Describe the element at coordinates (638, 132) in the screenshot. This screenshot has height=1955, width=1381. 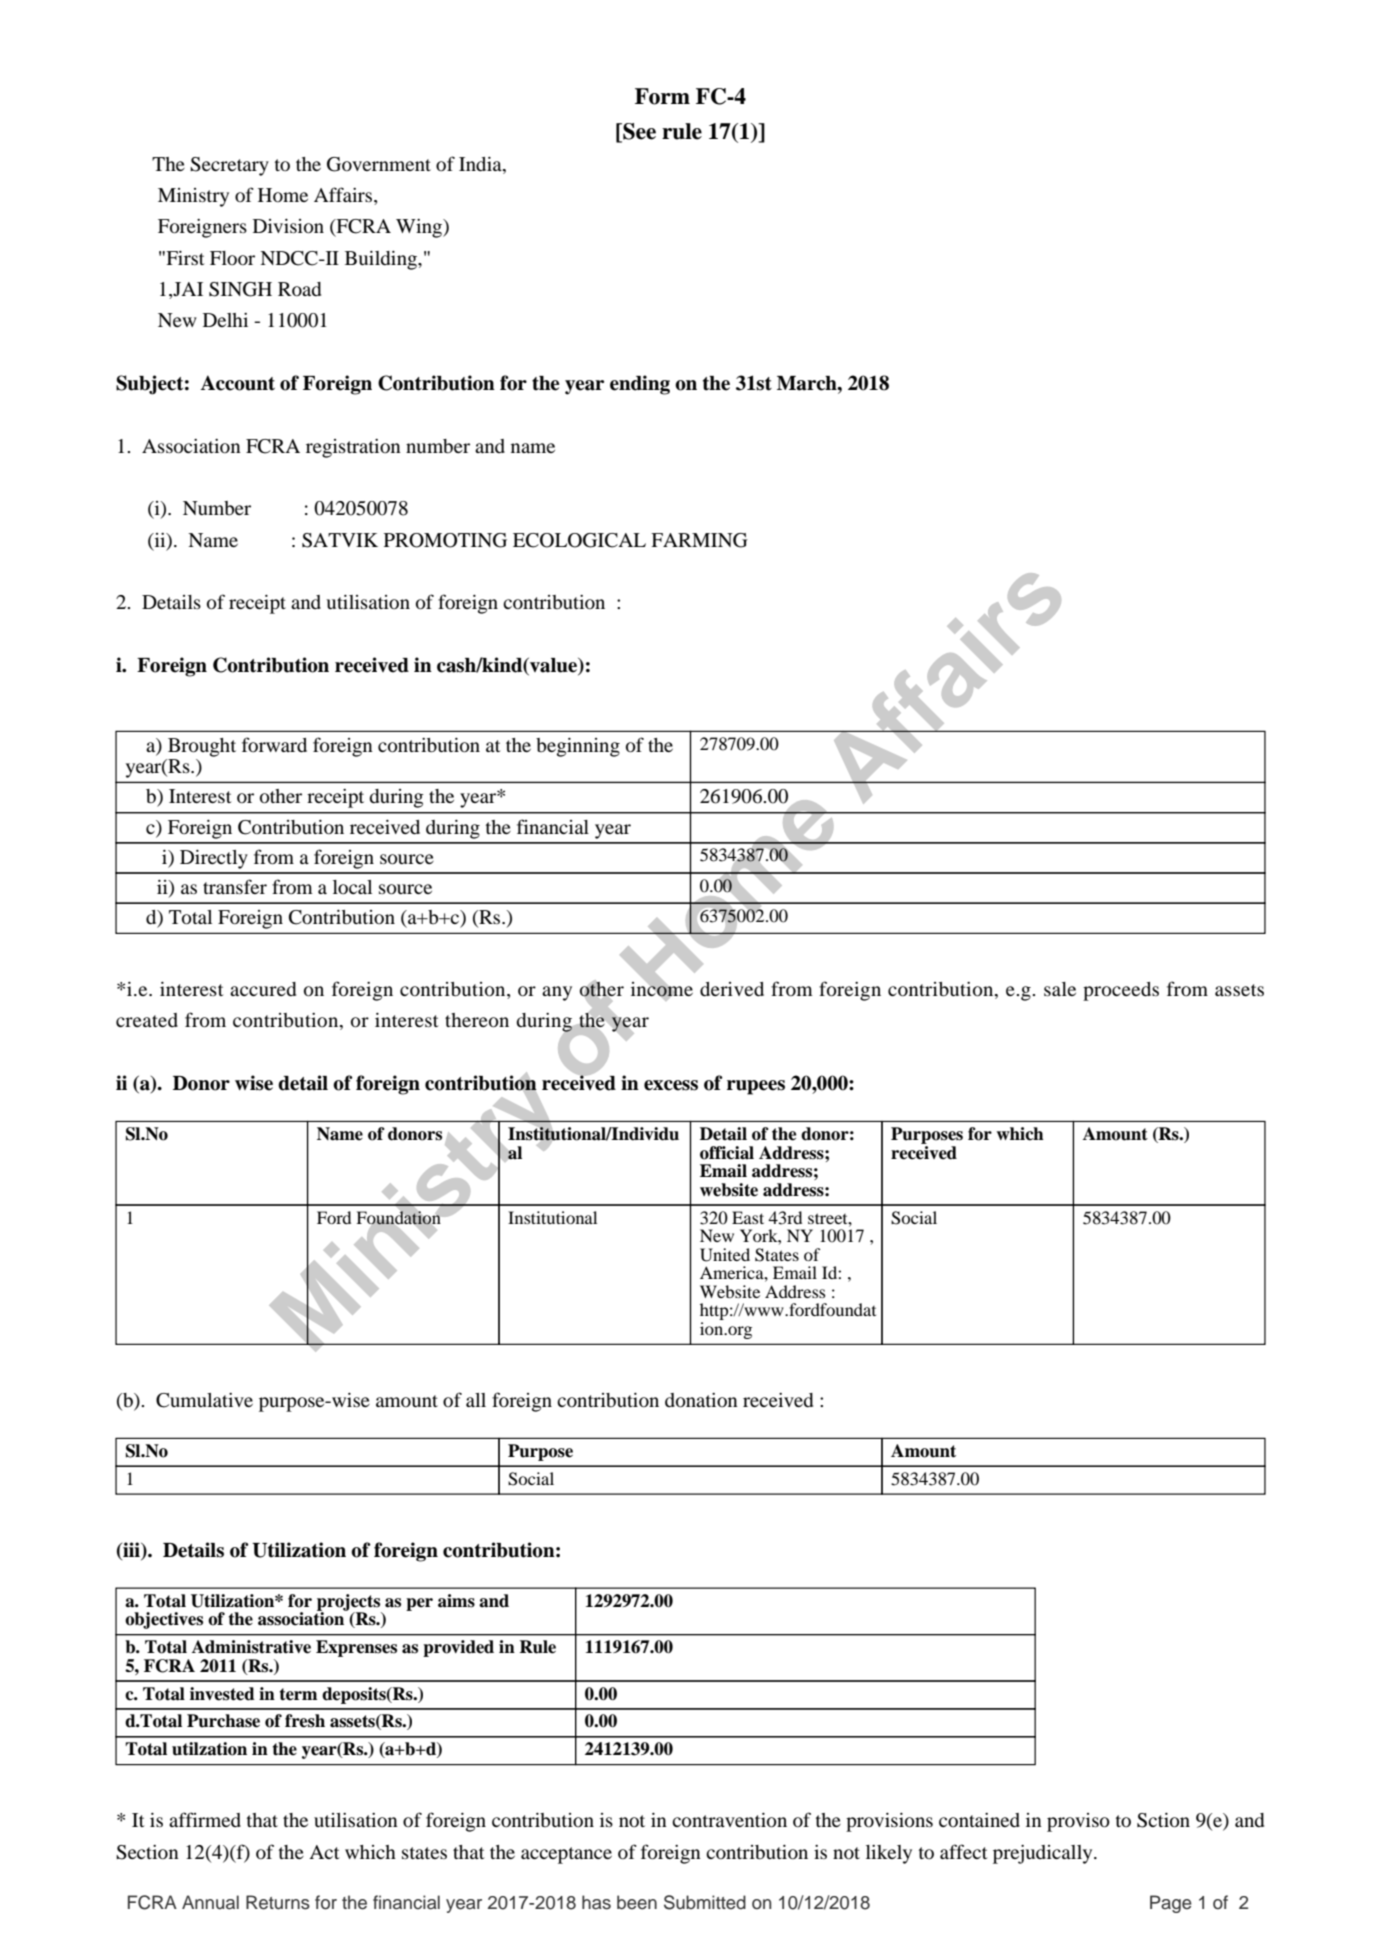
I see `See` at that location.
